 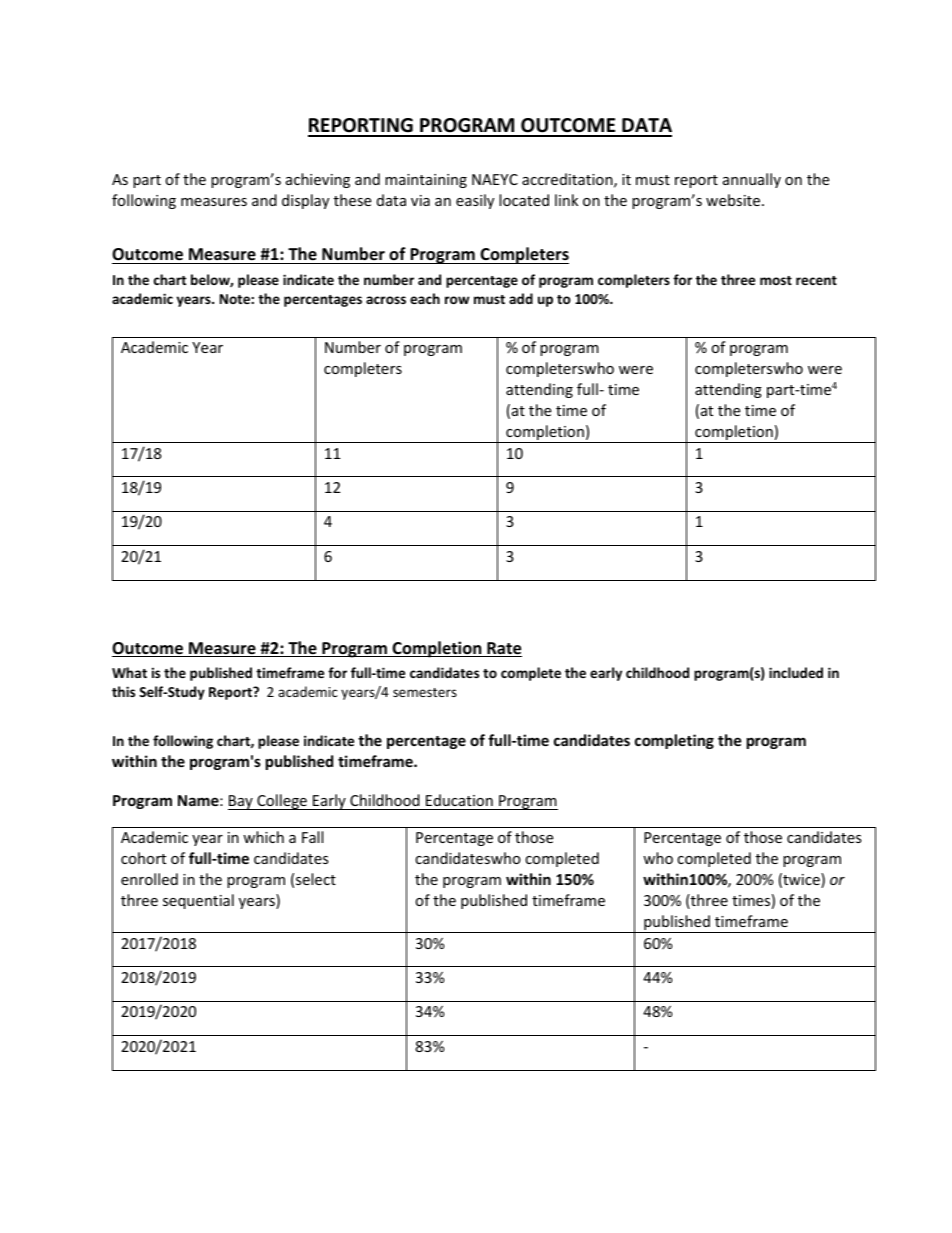 I want to click on included, so click(x=796, y=672).
